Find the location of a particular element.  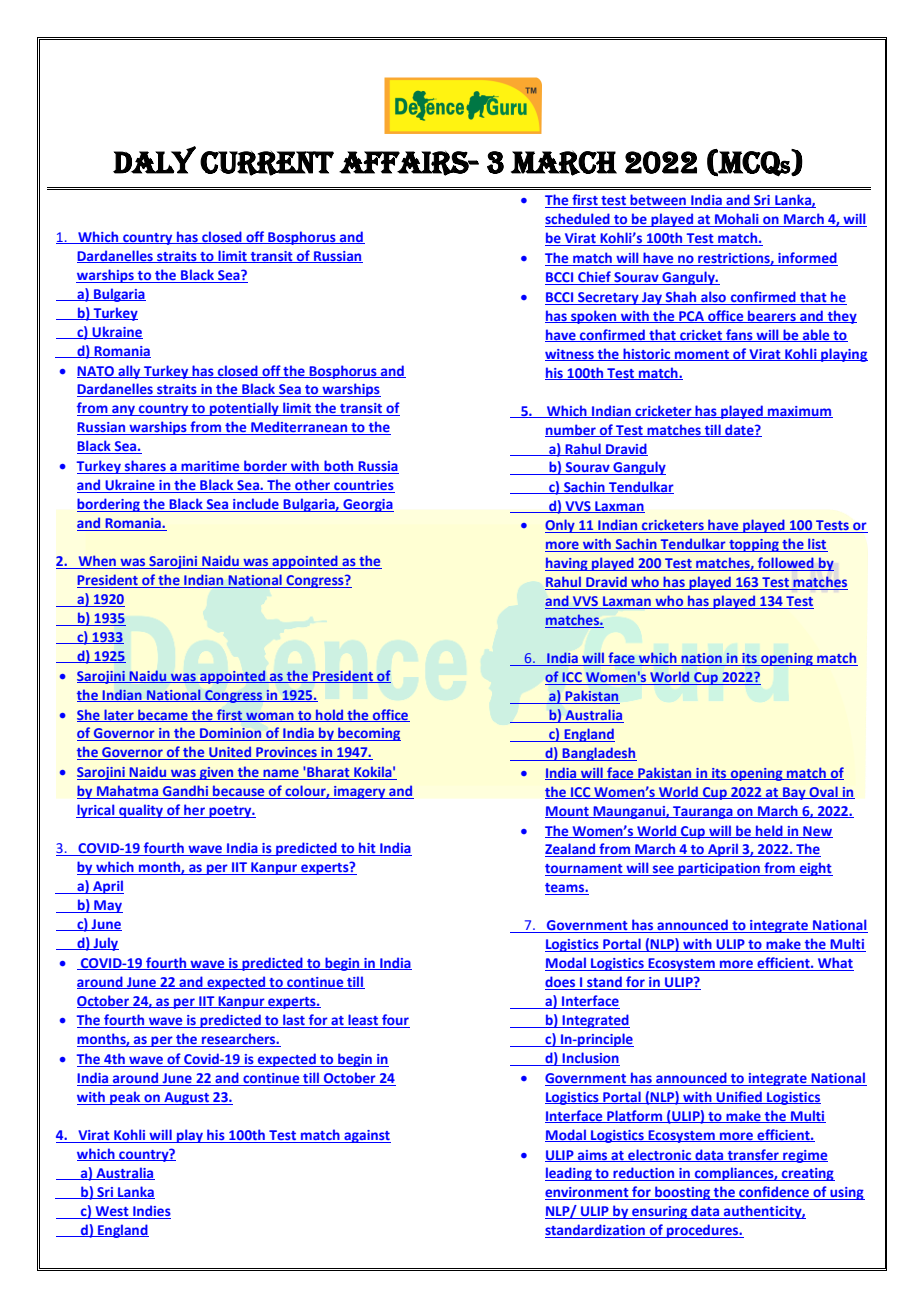

between is located at coordinates (658, 201).
